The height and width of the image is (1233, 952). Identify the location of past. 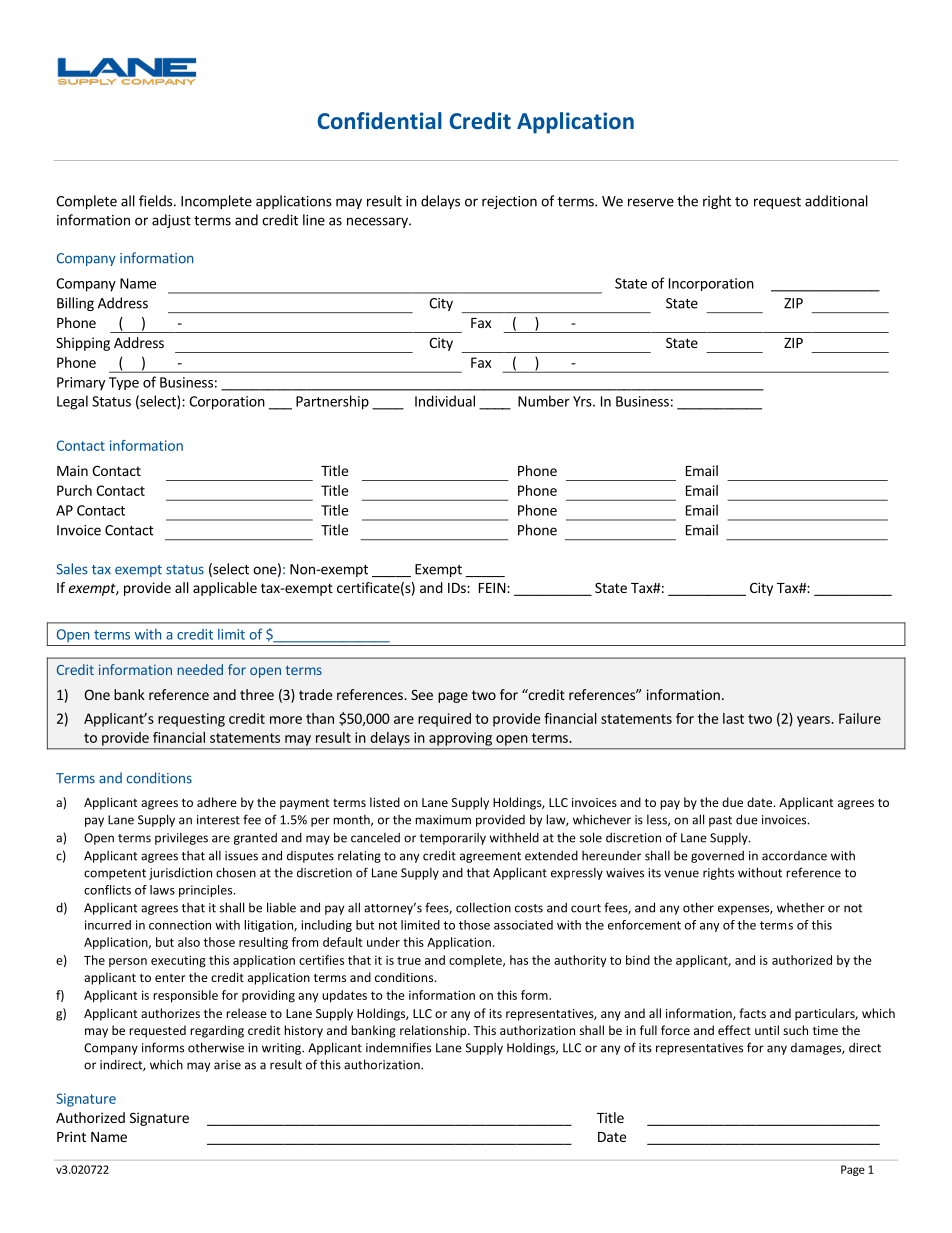
(720, 821).
